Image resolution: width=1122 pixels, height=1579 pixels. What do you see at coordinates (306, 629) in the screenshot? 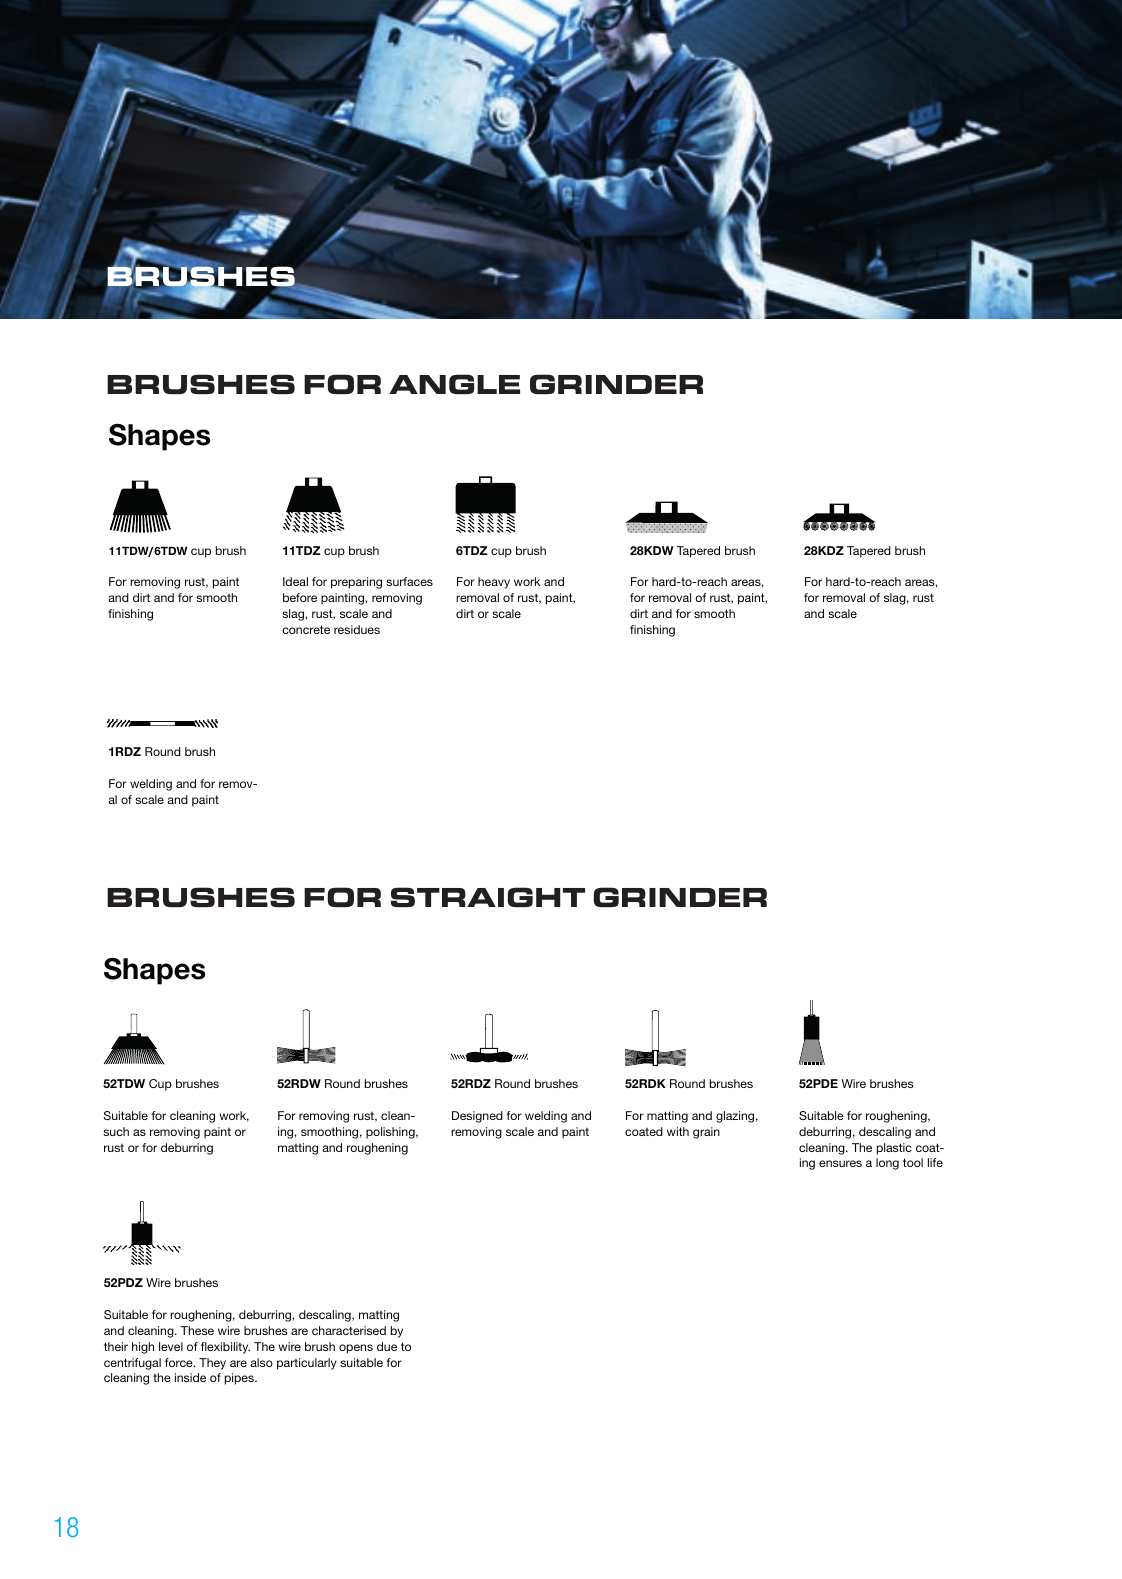
I see `concrete` at bounding box center [306, 629].
